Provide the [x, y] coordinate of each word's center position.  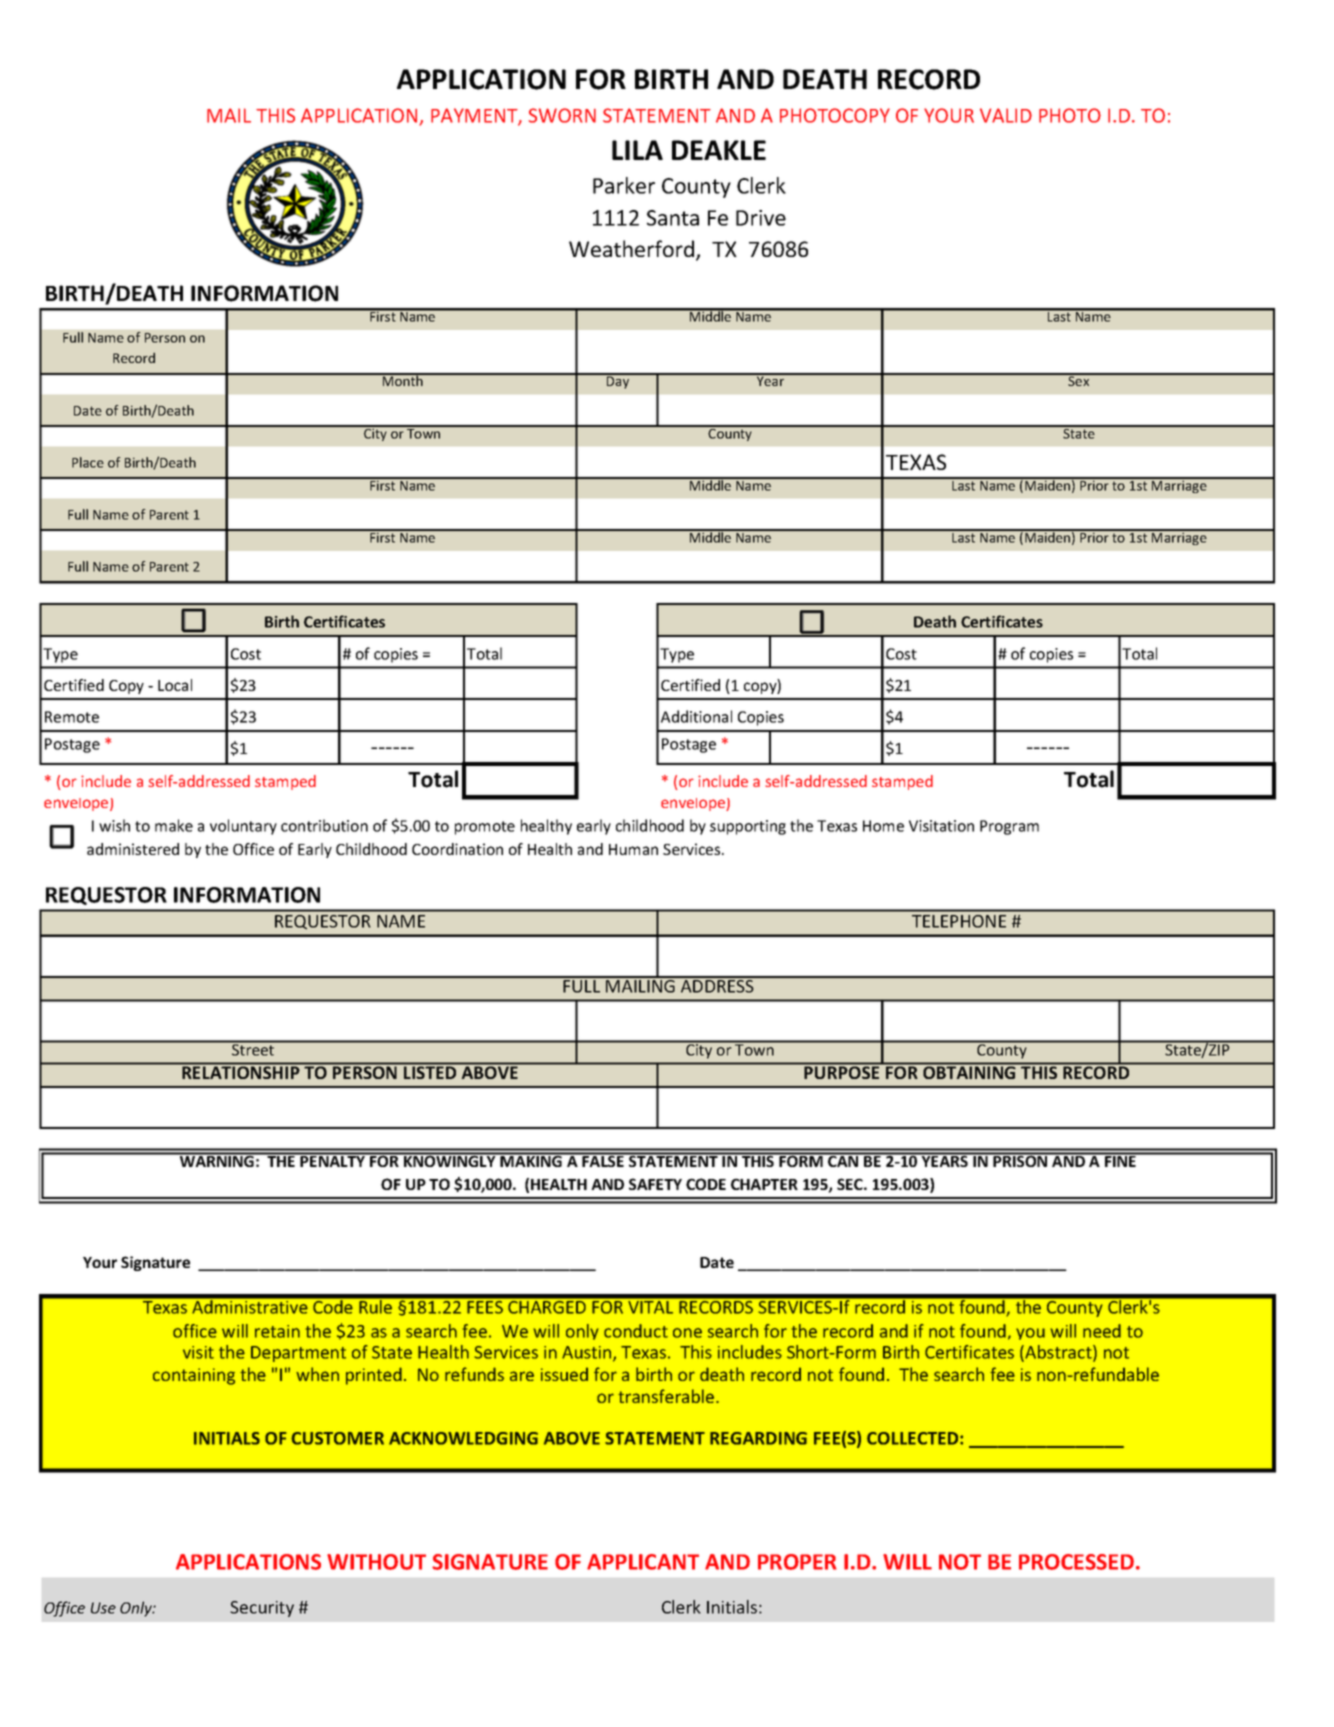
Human [633, 849]
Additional [696, 716]
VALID [1006, 115]
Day [618, 381]
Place [88, 462]
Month [402, 380]
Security [262, 1609]
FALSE [603, 1160]
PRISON [1020, 1160]
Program [1009, 827]
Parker [624, 185]
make [174, 825]
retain [277, 1331]
